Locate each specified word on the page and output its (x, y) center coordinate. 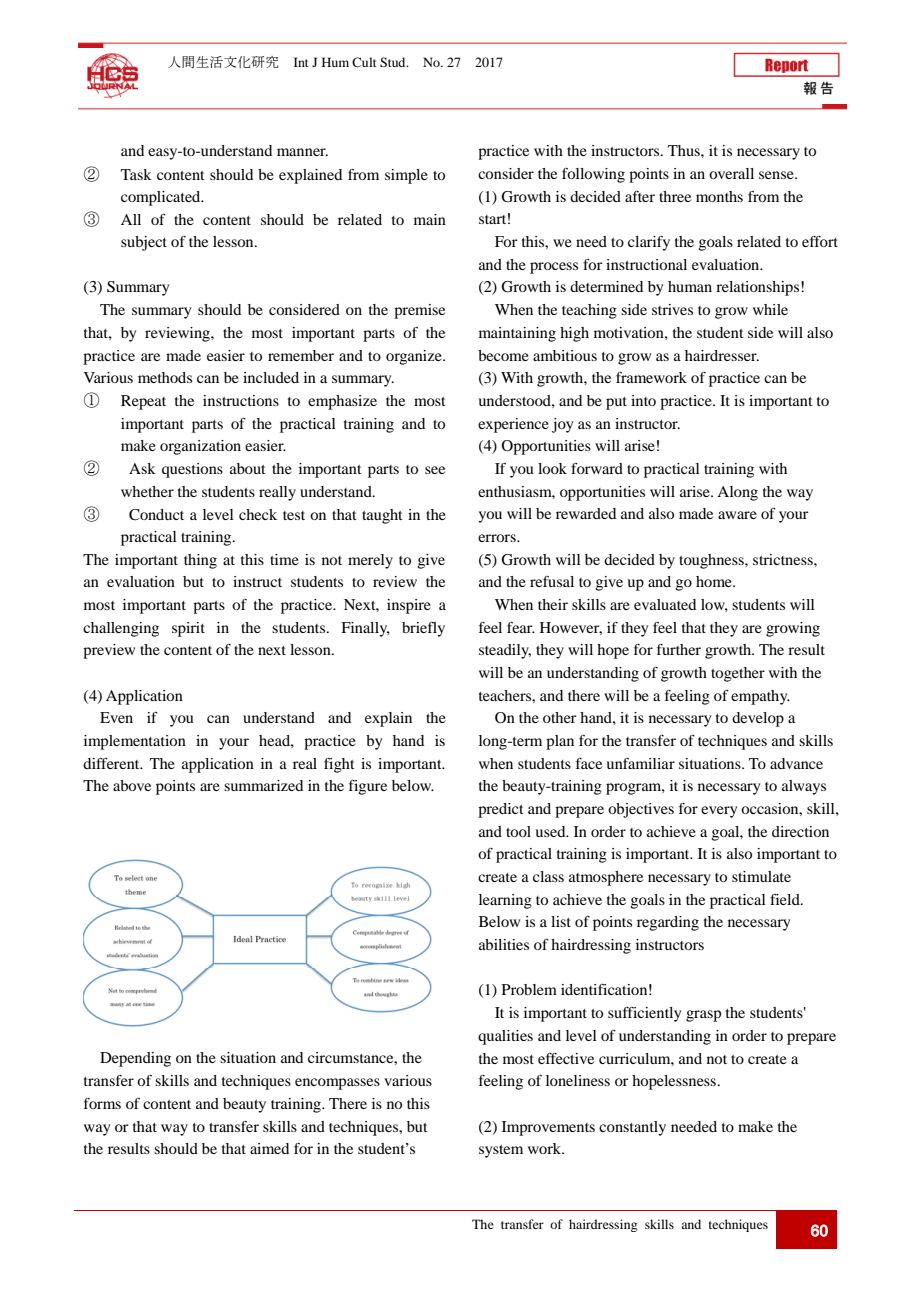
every (719, 812)
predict (501, 810)
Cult (364, 62)
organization (200, 447)
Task (136, 174)
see (435, 470)
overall (731, 173)
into (643, 400)
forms (102, 1103)
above (132, 785)
